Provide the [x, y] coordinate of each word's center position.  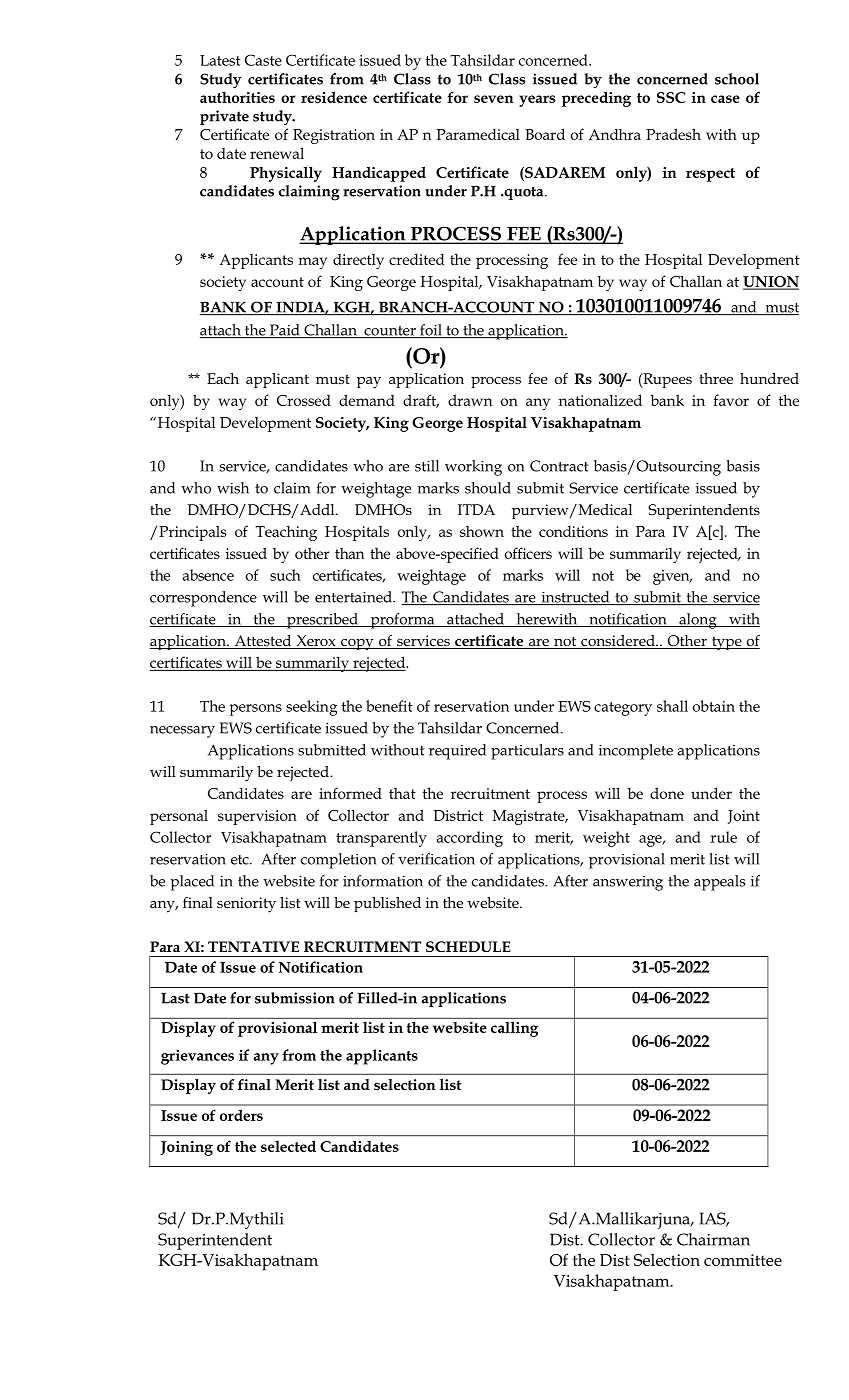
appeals [719, 883]
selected [288, 1146]
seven [494, 99]
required [457, 752]
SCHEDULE [468, 946]
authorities [237, 97]
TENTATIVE [253, 947]
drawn [470, 400]
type [727, 643]
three [716, 378]
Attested [263, 642]
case [725, 99]
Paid [284, 331]
